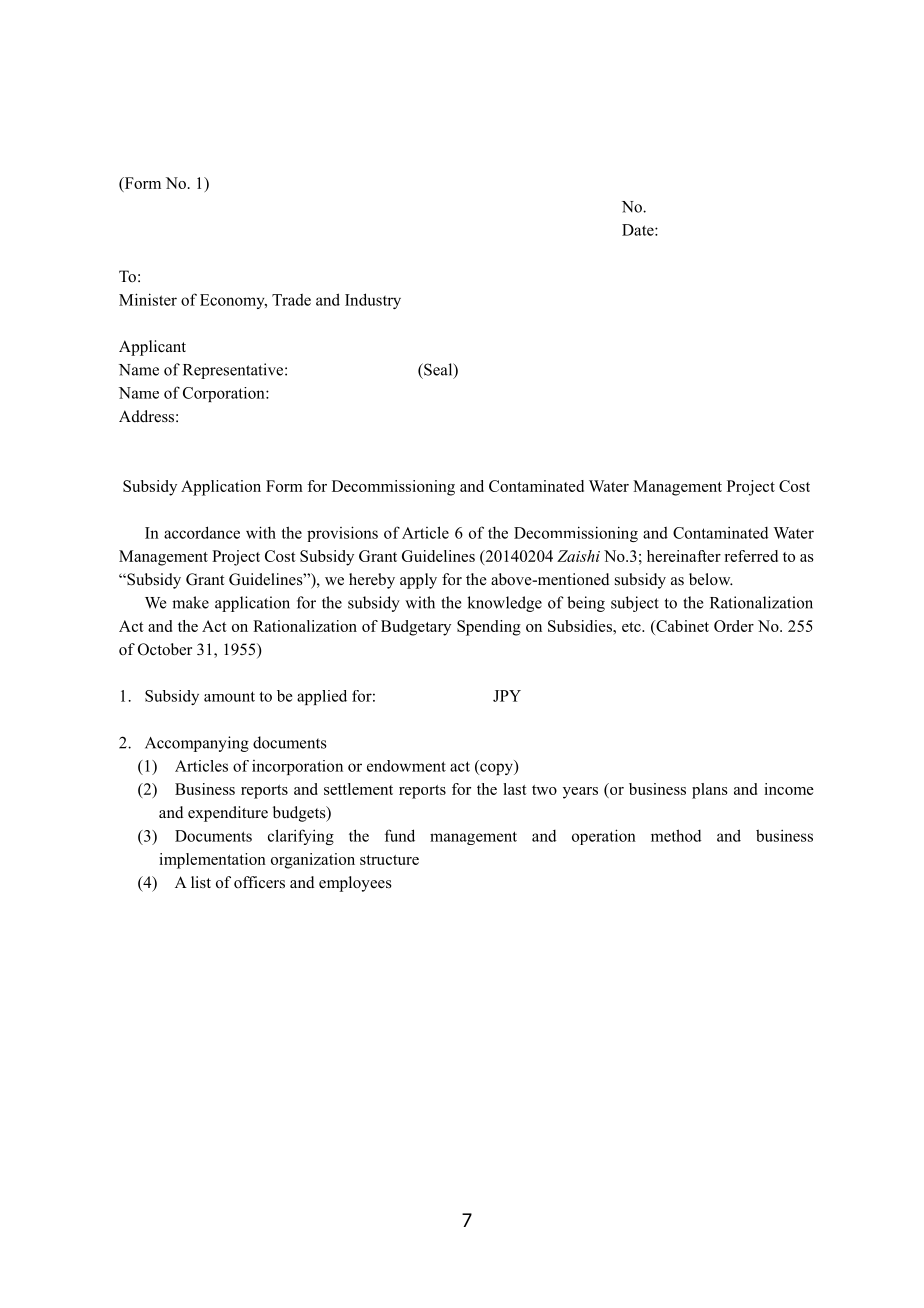  Describe the element at coordinates (710, 791) in the screenshot. I see `plans` at that location.
